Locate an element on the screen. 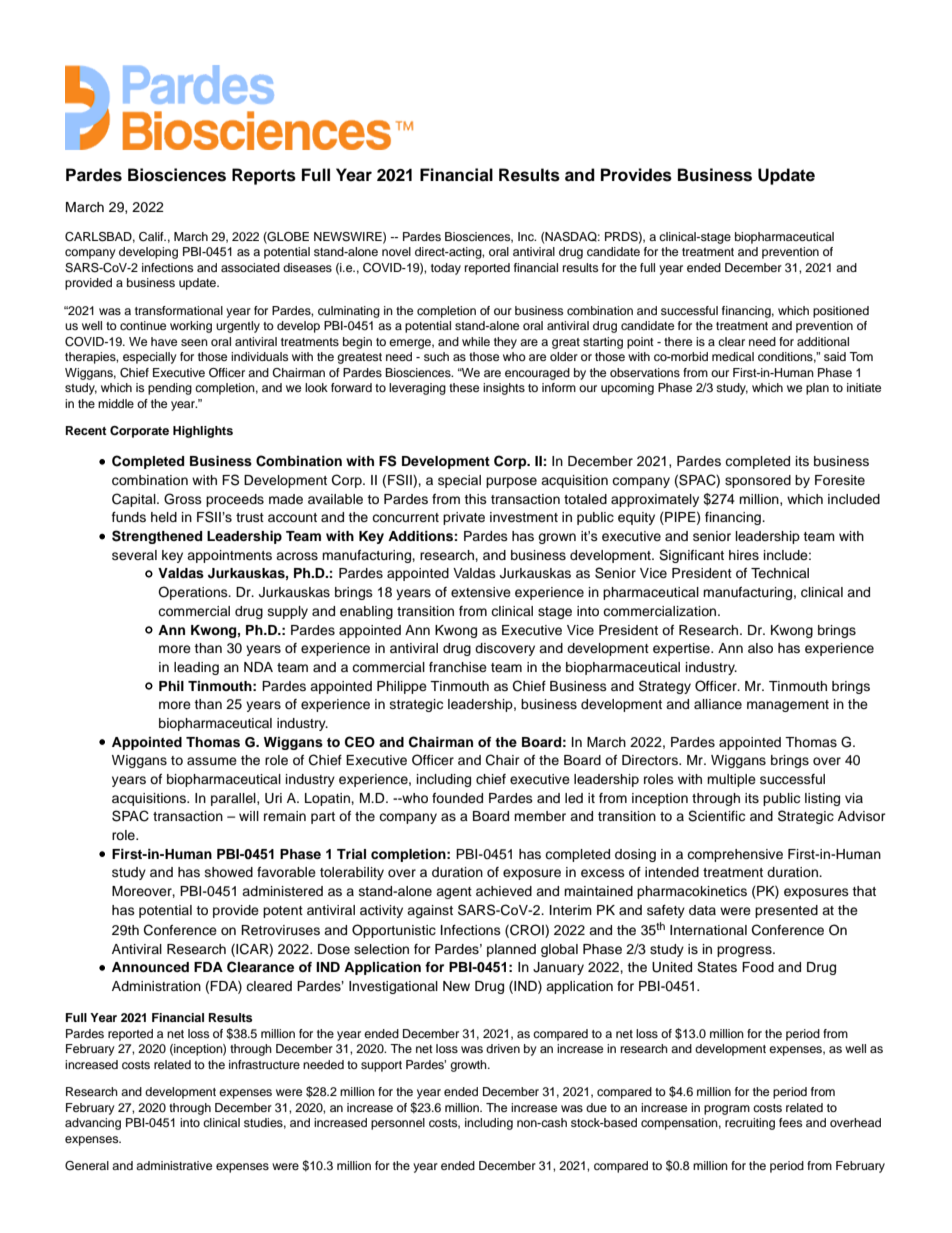 This screenshot has width=952, height=1233. franchise is located at coordinates (458, 667).
